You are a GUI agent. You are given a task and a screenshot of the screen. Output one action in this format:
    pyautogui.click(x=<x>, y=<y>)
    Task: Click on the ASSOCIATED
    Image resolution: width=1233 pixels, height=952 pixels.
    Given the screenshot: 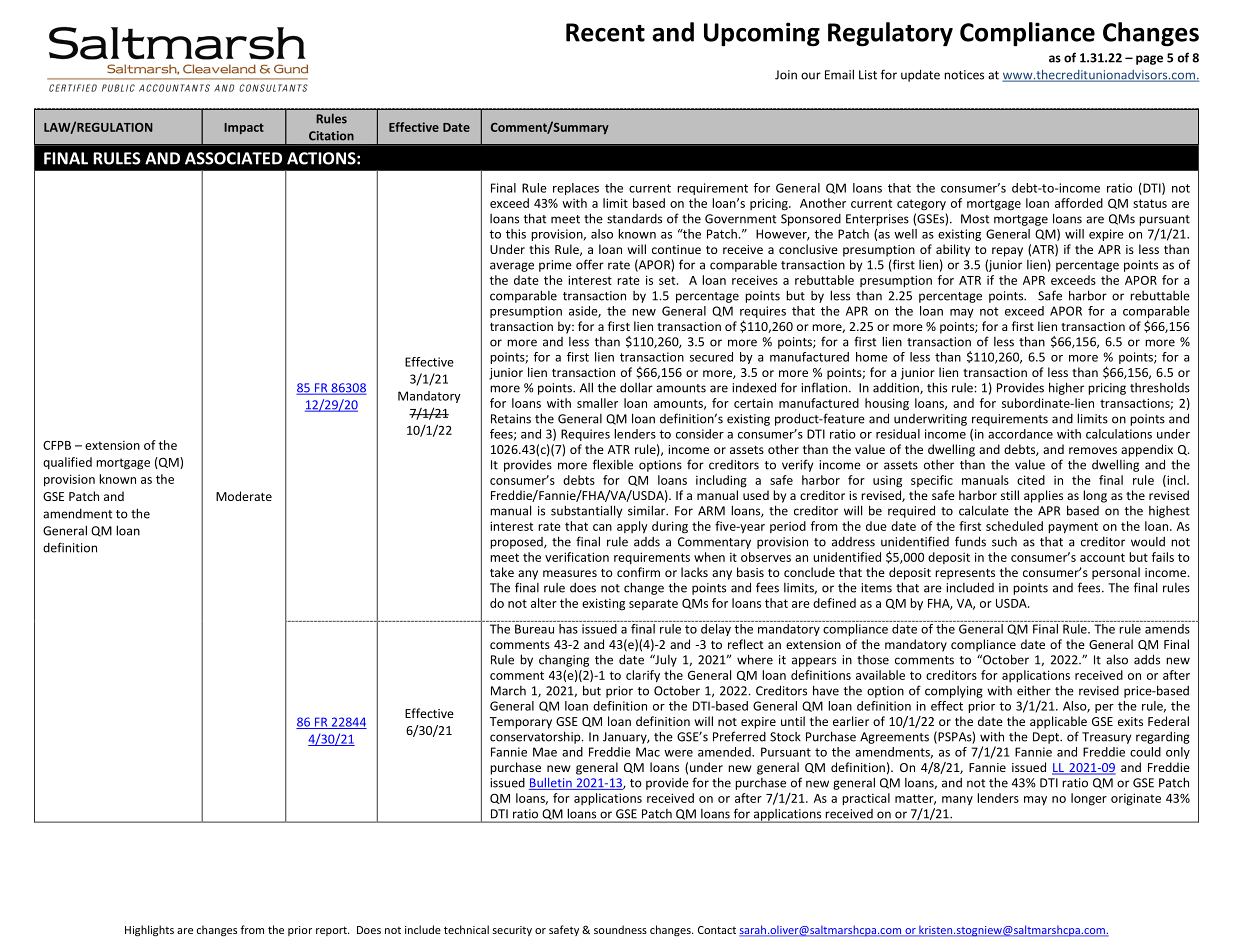 What is the action you would take?
    pyautogui.click(x=233, y=158)
